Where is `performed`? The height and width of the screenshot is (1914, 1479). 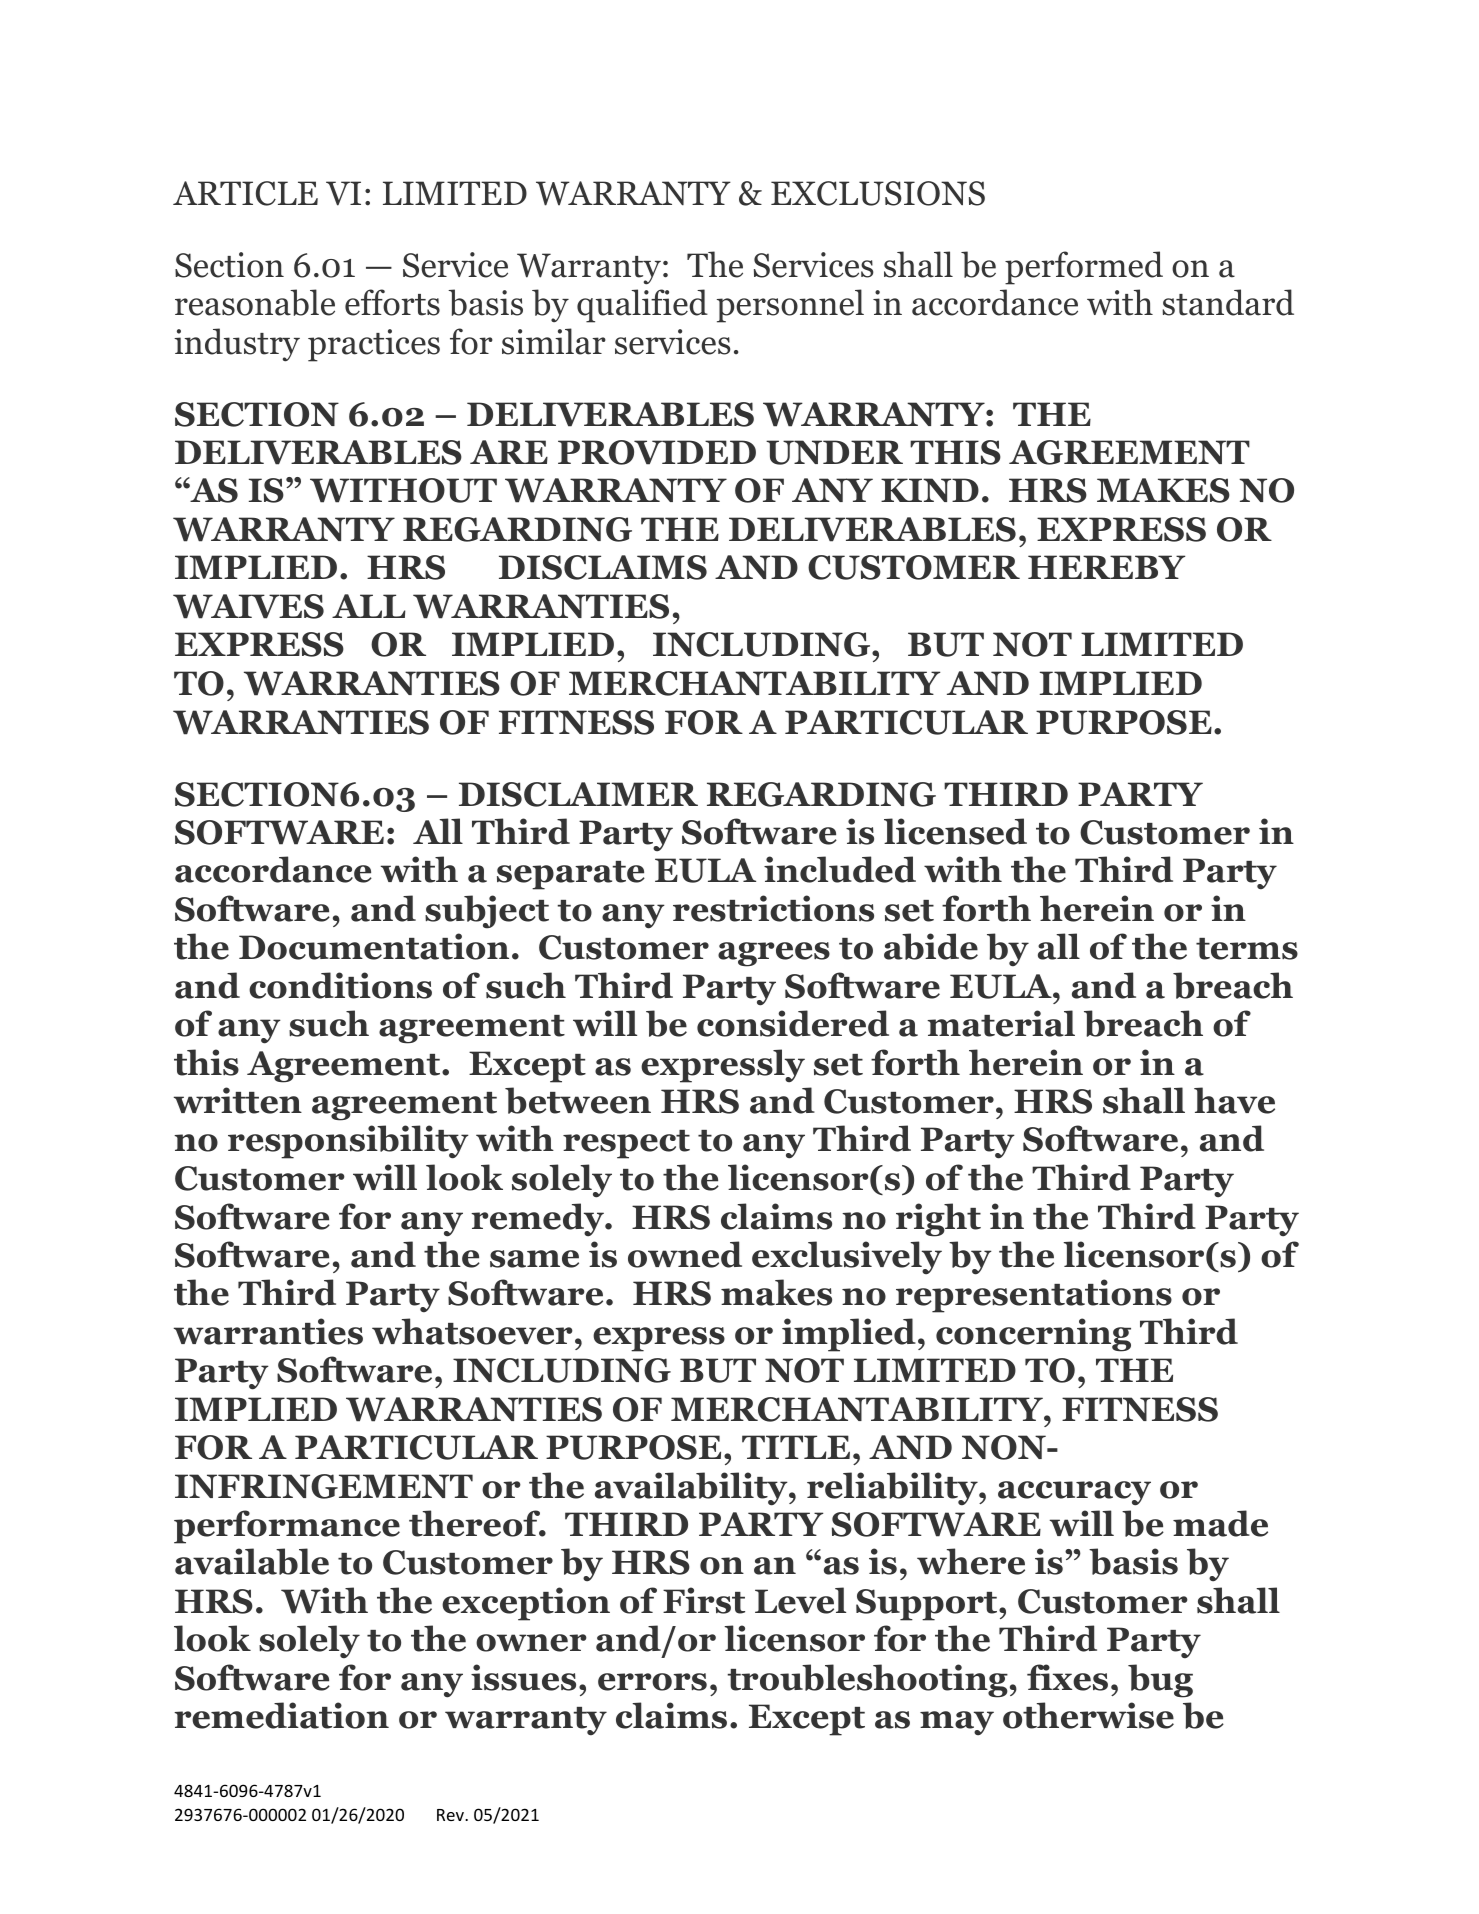
performed is located at coordinates (1084, 268).
